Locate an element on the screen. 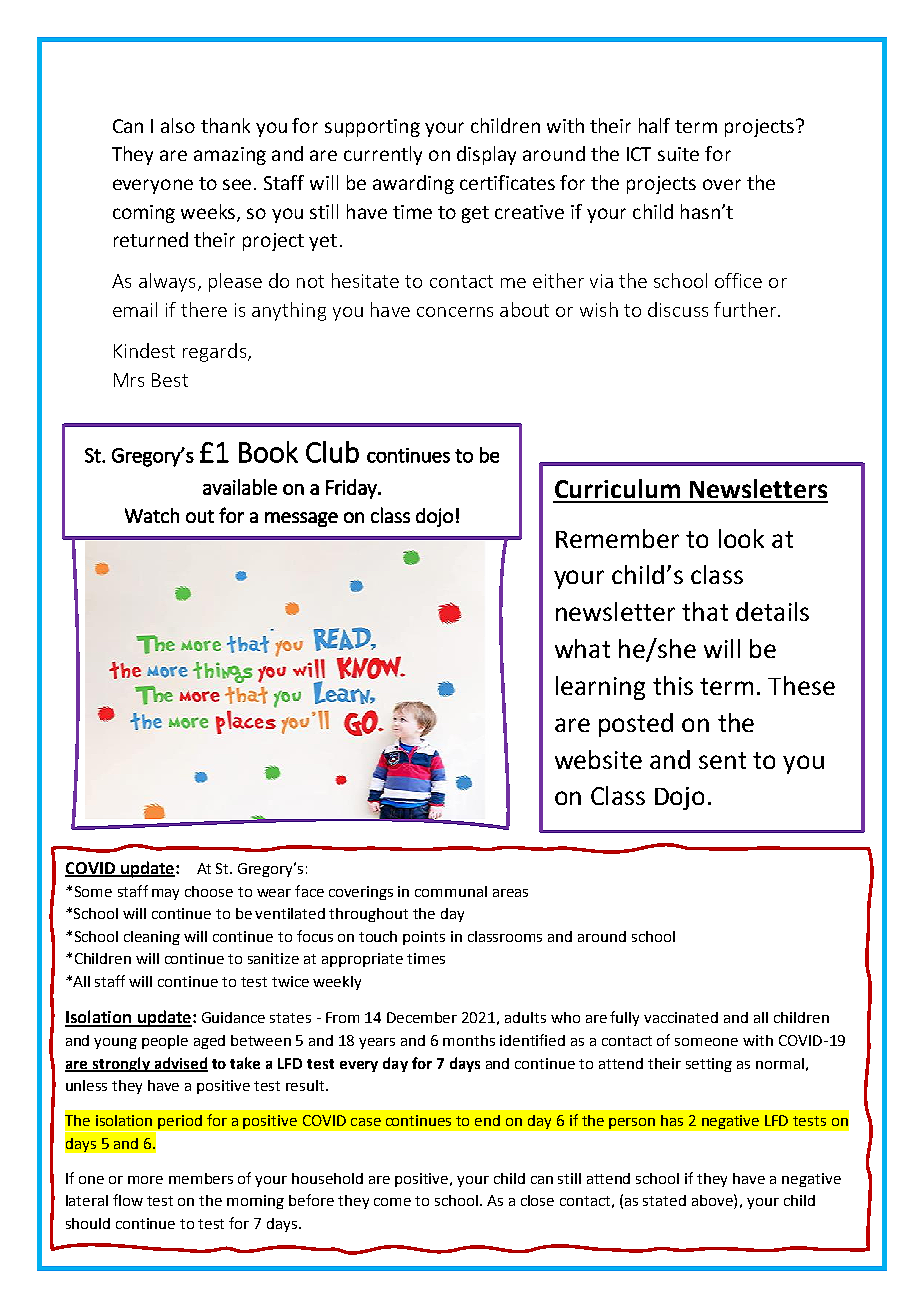  display is located at coordinates (486, 155).
